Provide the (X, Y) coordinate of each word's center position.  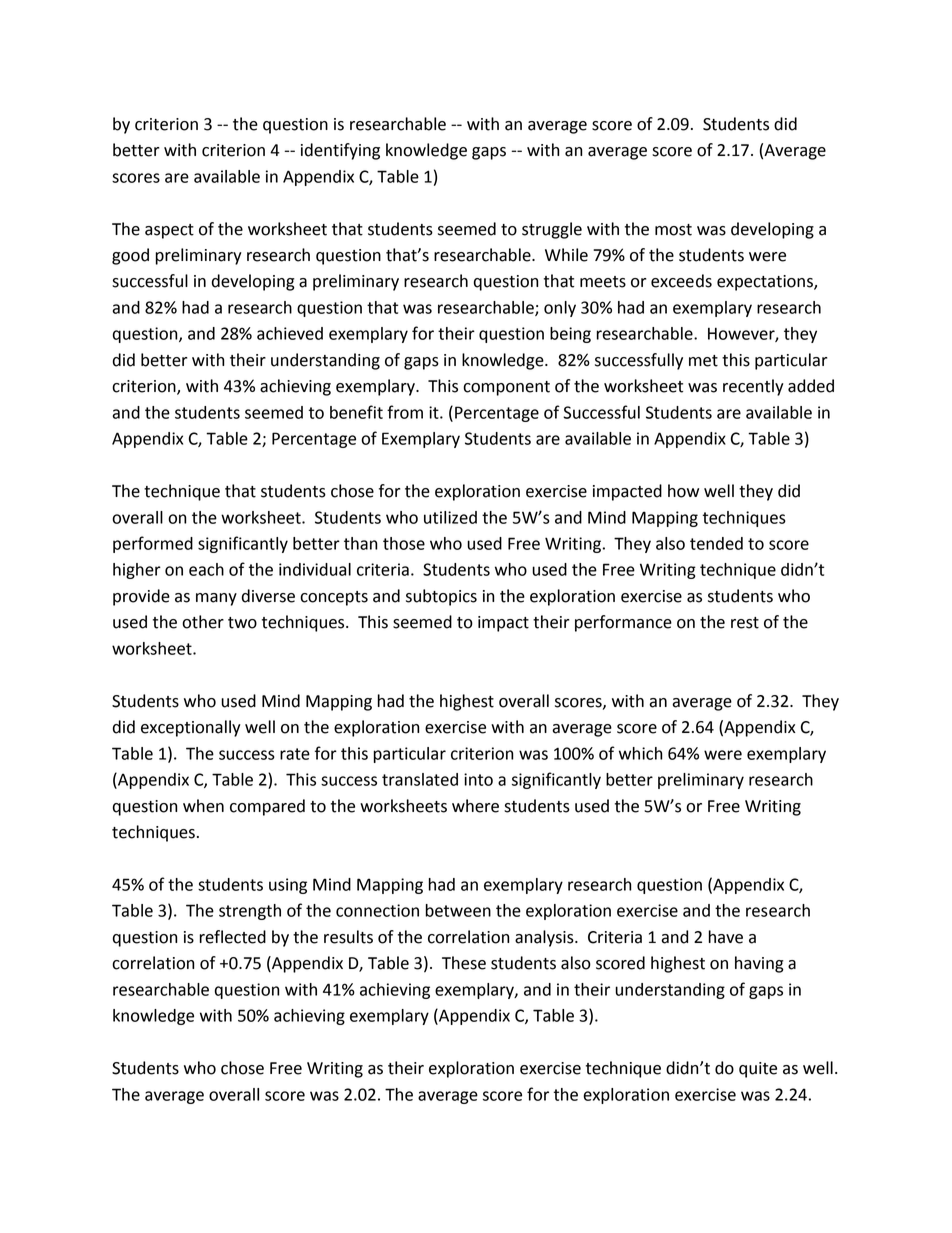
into (478, 779)
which (641, 753)
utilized (450, 517)
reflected (232, 937)
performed (153, 544)
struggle (552, 230)
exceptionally (191, 728)
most (673, 230)
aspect (169, 231)
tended (716, 543)
